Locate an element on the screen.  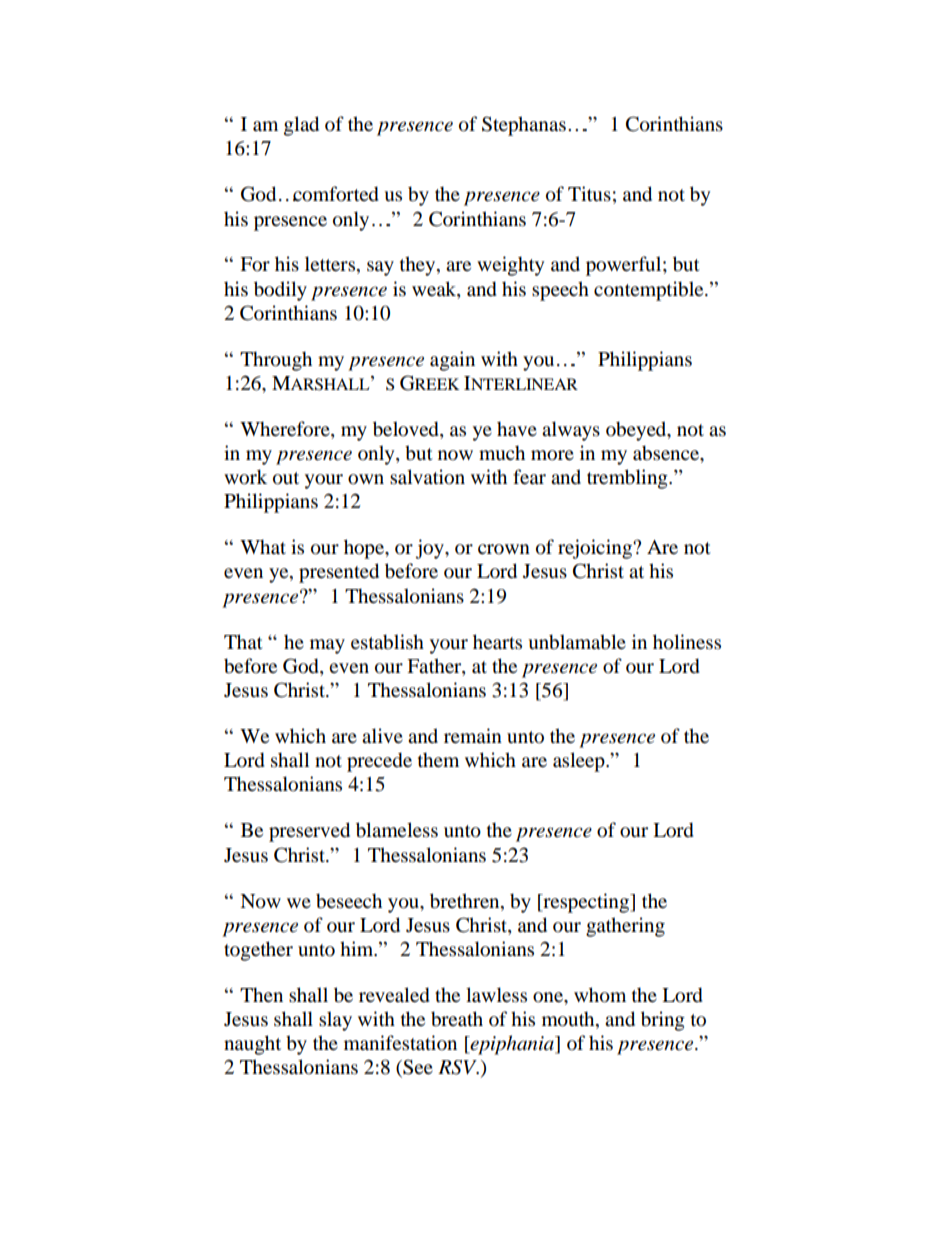
hearts is located at coordinates (497, 641).
